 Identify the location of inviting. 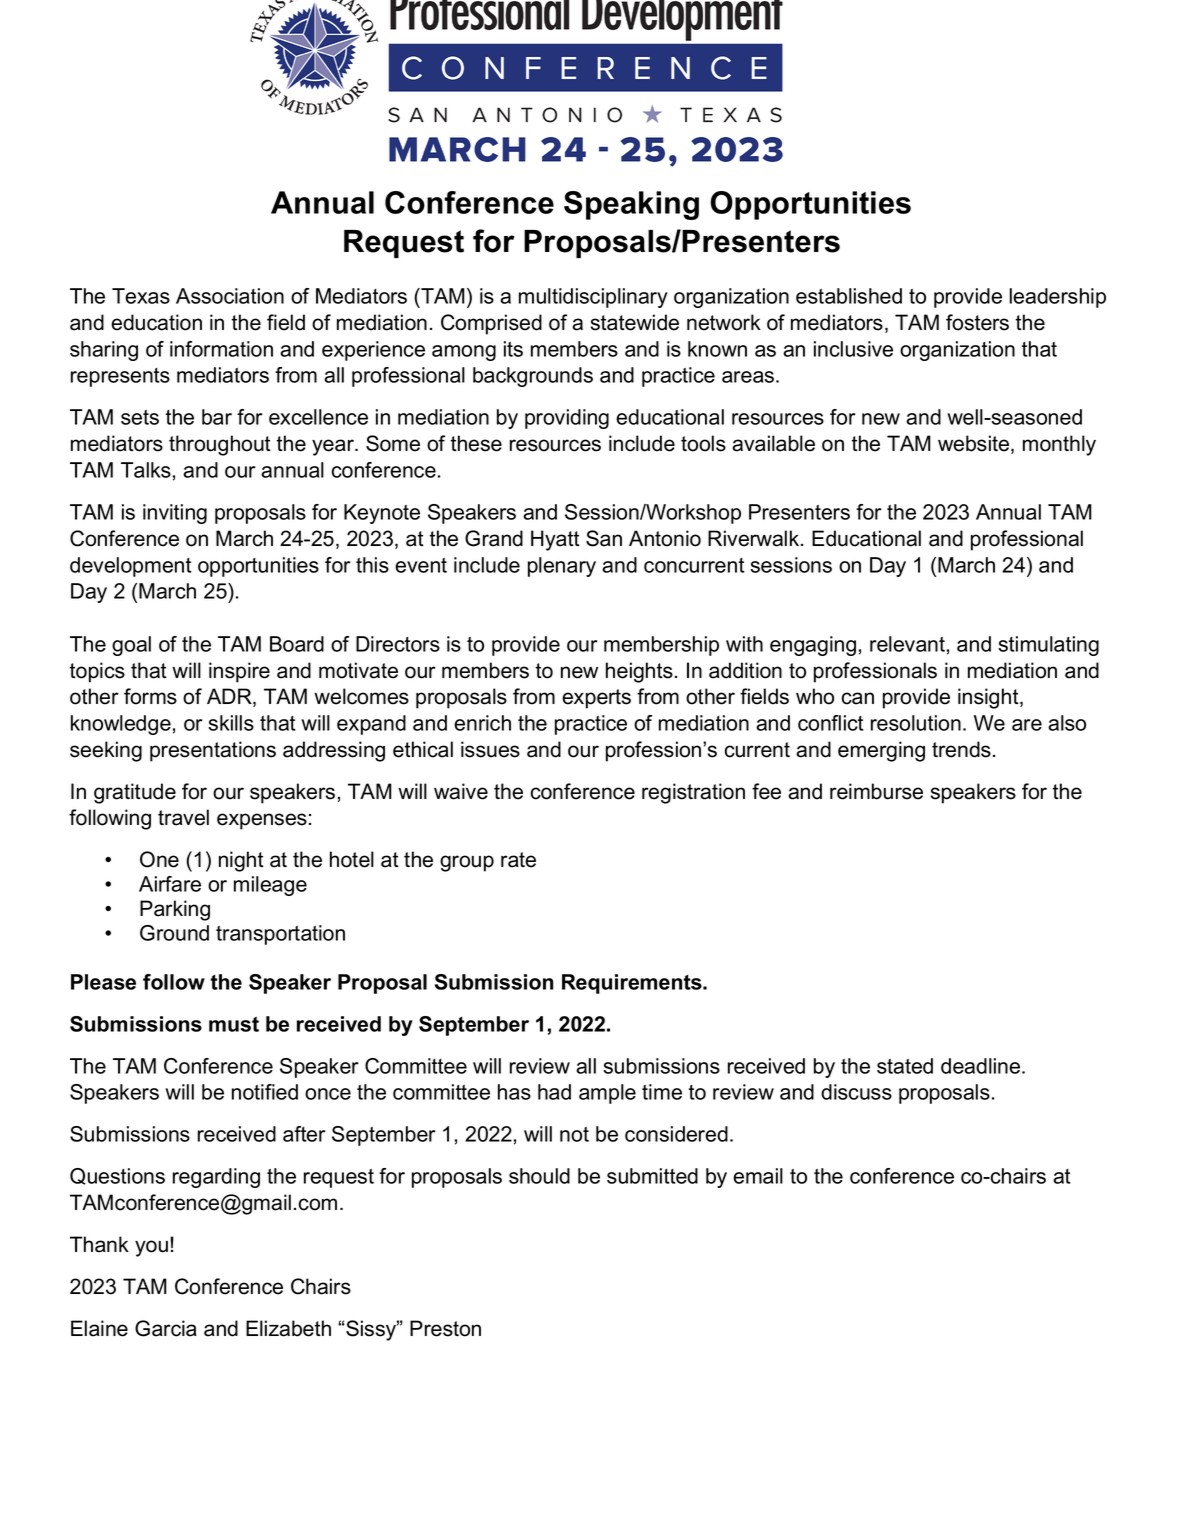
(175, 514).
